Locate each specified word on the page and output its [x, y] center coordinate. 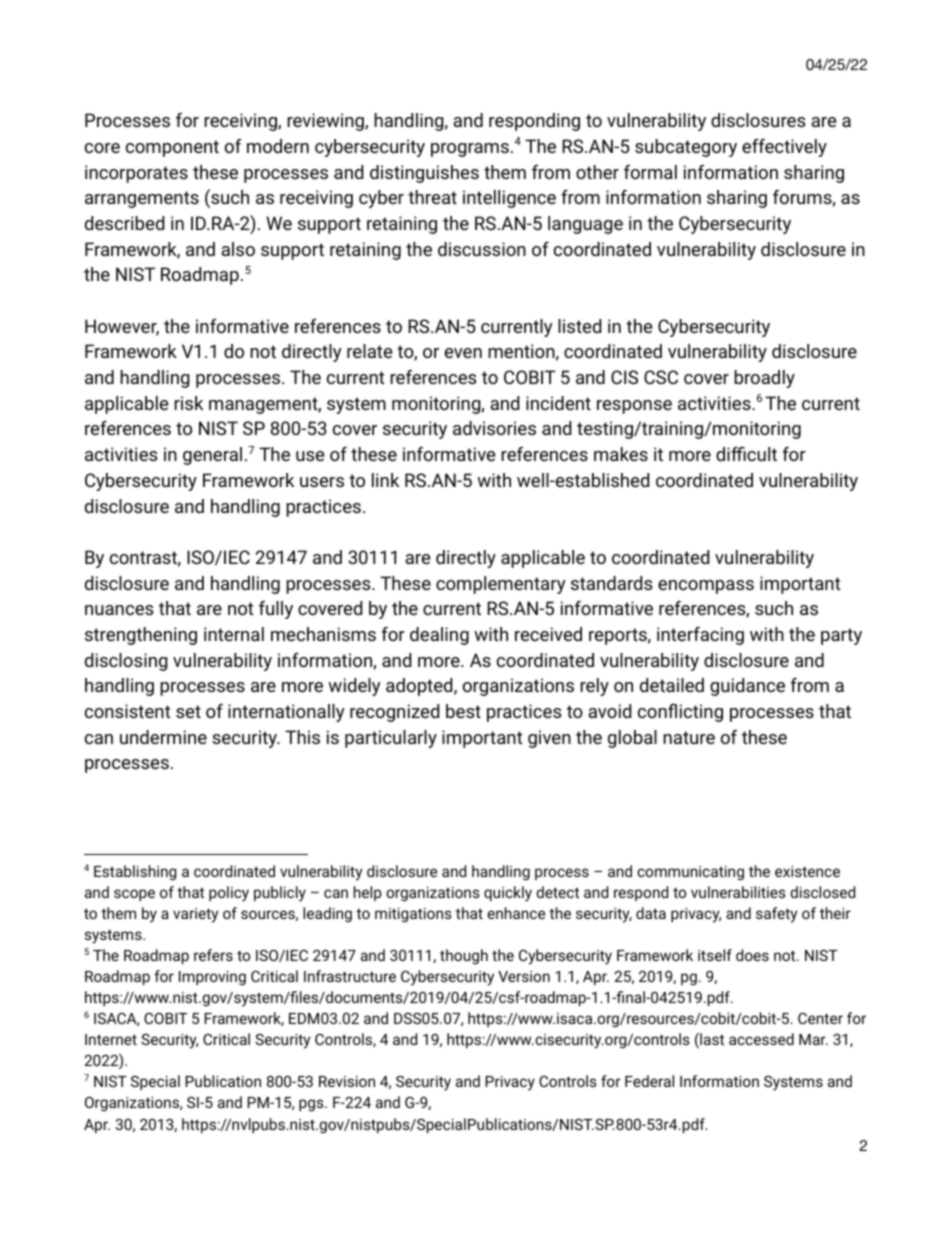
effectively [784, 148]
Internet [111, 1039]
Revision [347, 1081]
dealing [439, 636]
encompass [706, 587]
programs [470, 150]
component [172, 148]
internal [234, 634]
